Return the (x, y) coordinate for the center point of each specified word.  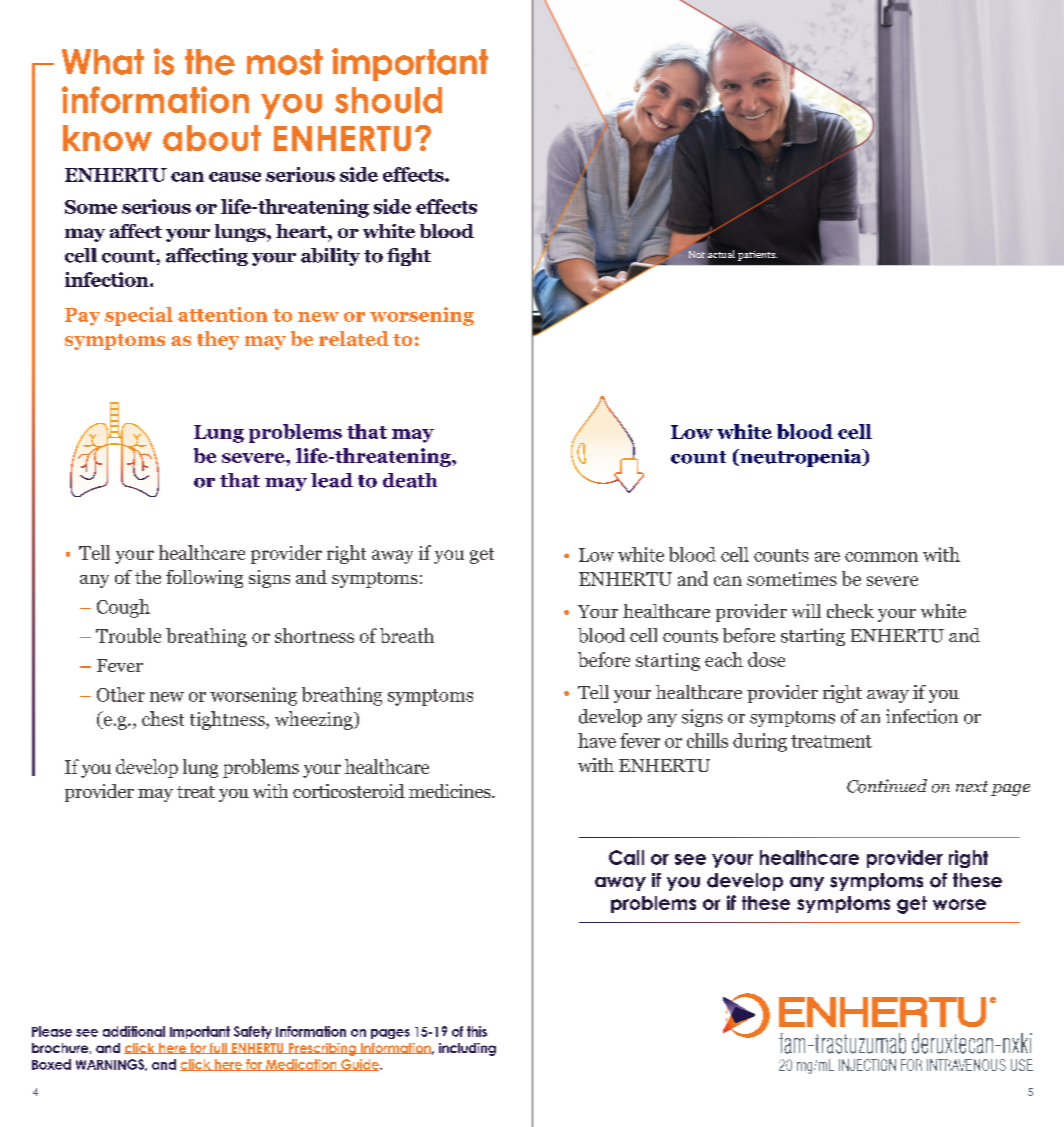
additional (134, 1031)
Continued (887, 786)
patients (757, 256)
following (204, 579)
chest (163, 718)
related (354, 338)
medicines (451, 791)
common (881, 557)
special (139, 316)
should (388, 100)
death (410, 480)
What (103, 62)
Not (697, 254)
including (467, 1049)
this (477, 1031)
